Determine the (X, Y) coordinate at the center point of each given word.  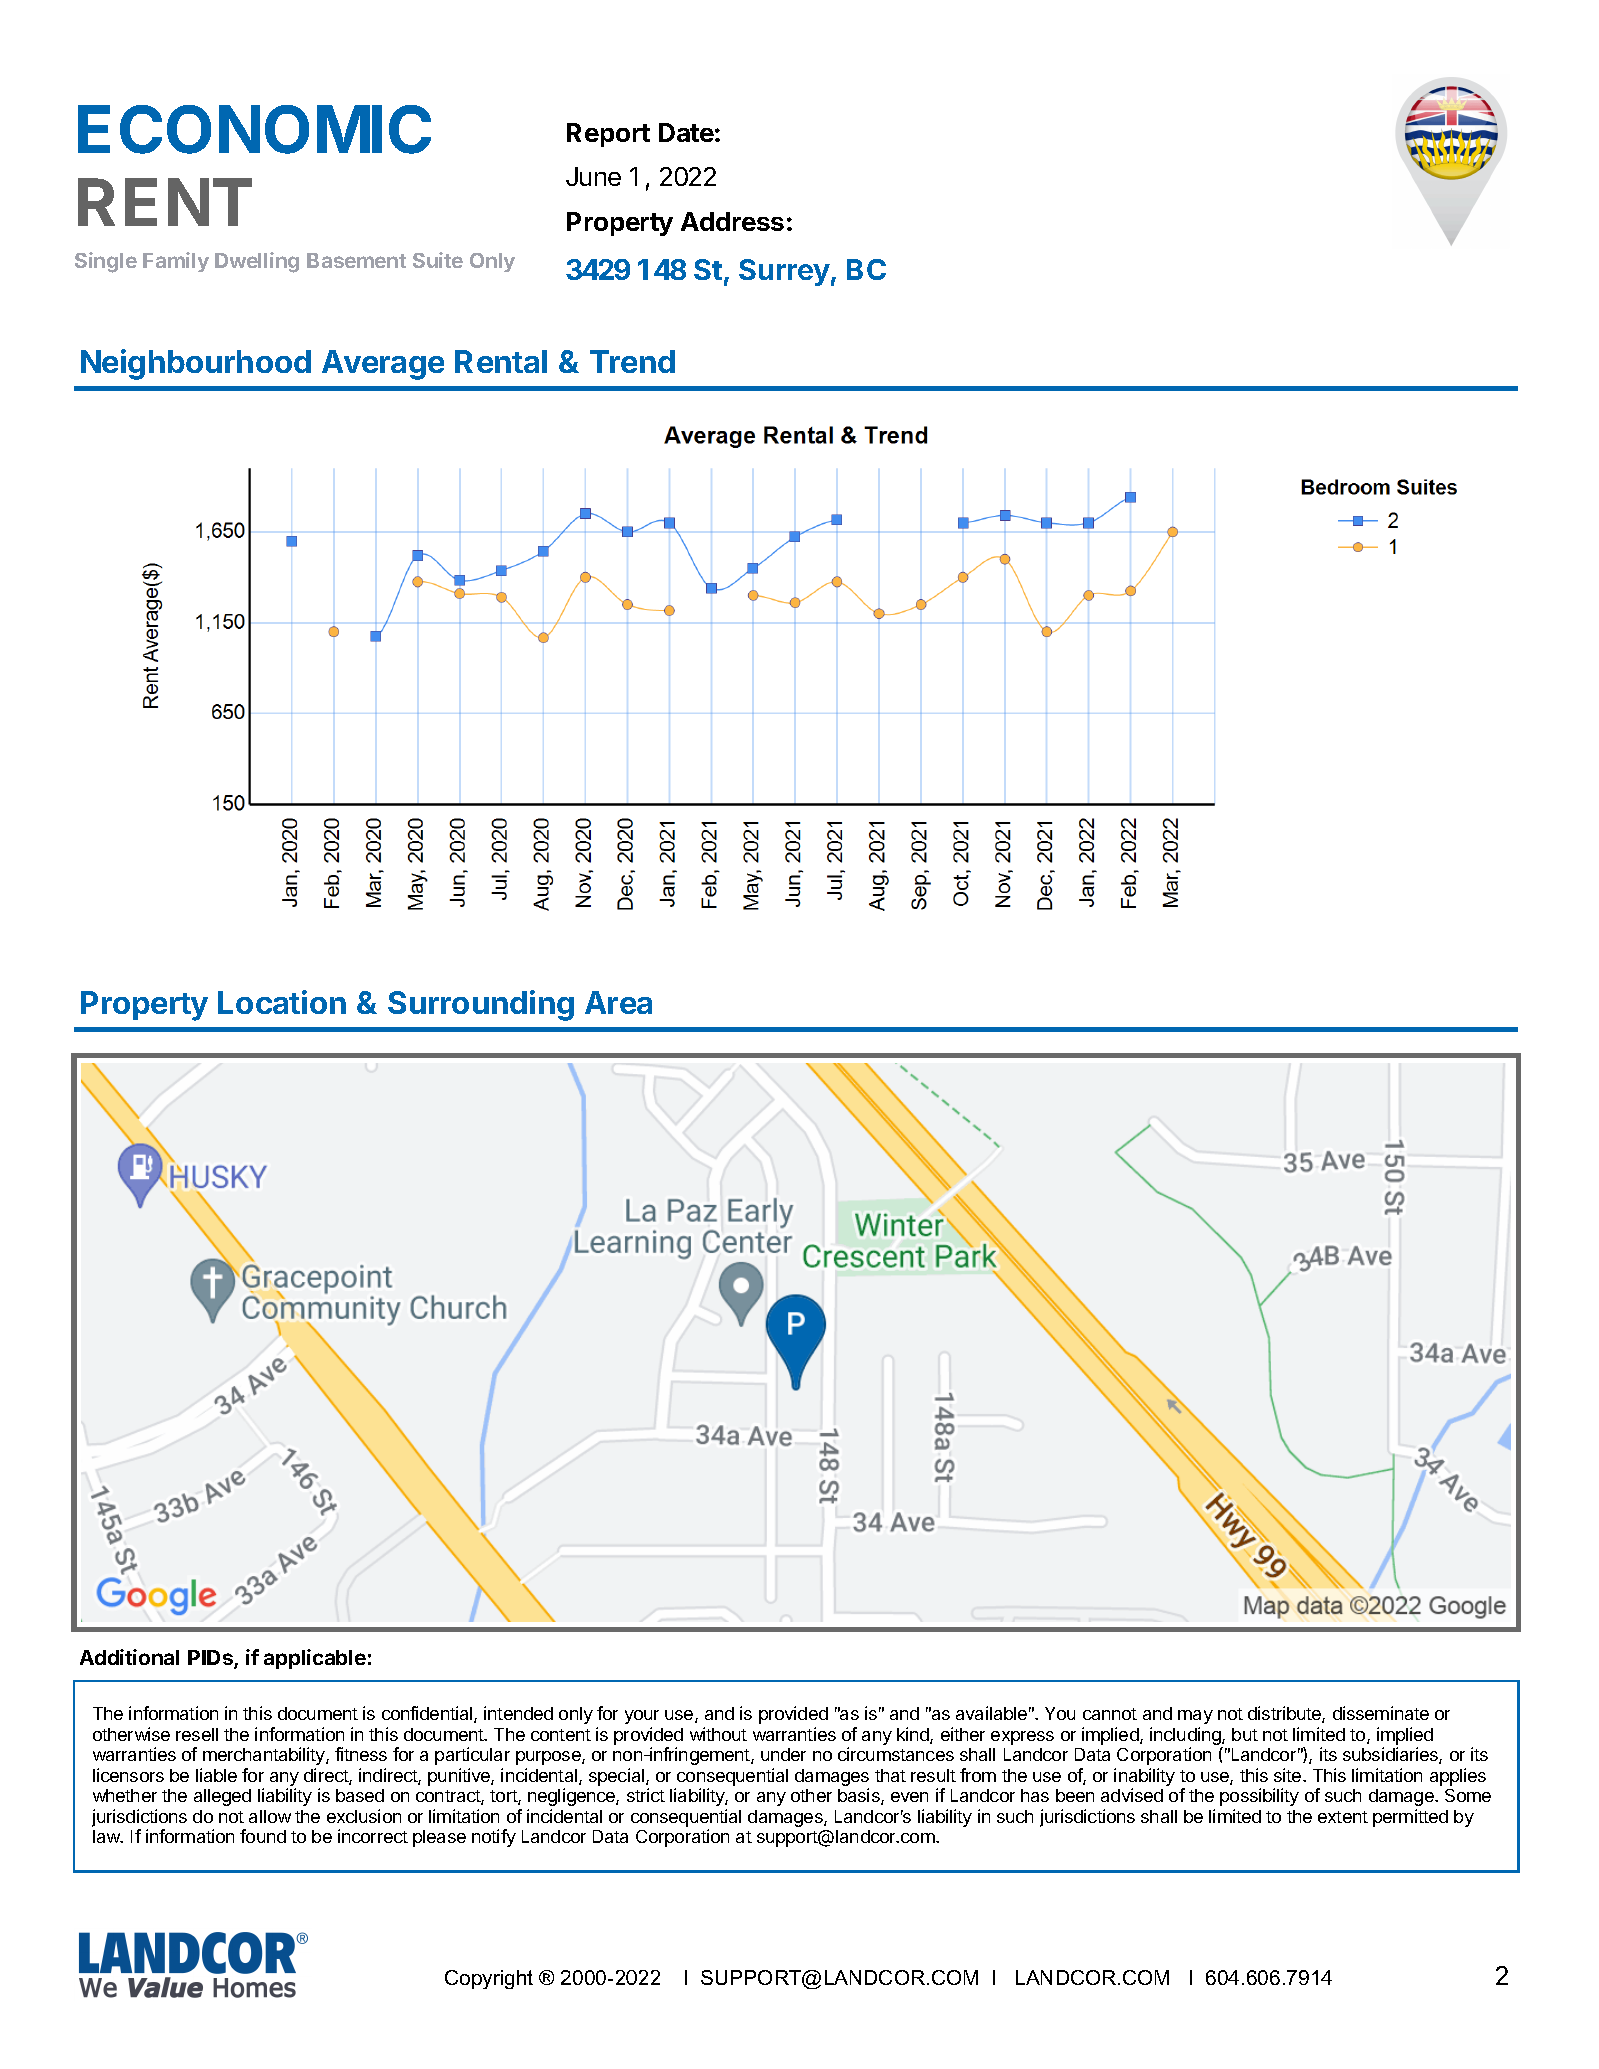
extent (1343, 1817)
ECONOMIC (254, 129)
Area (618, 1002)
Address (732, 221)
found (263, 1836)
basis (860, 1796)
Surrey (784, 272)
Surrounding (481, 1005)
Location (282, 1002)
